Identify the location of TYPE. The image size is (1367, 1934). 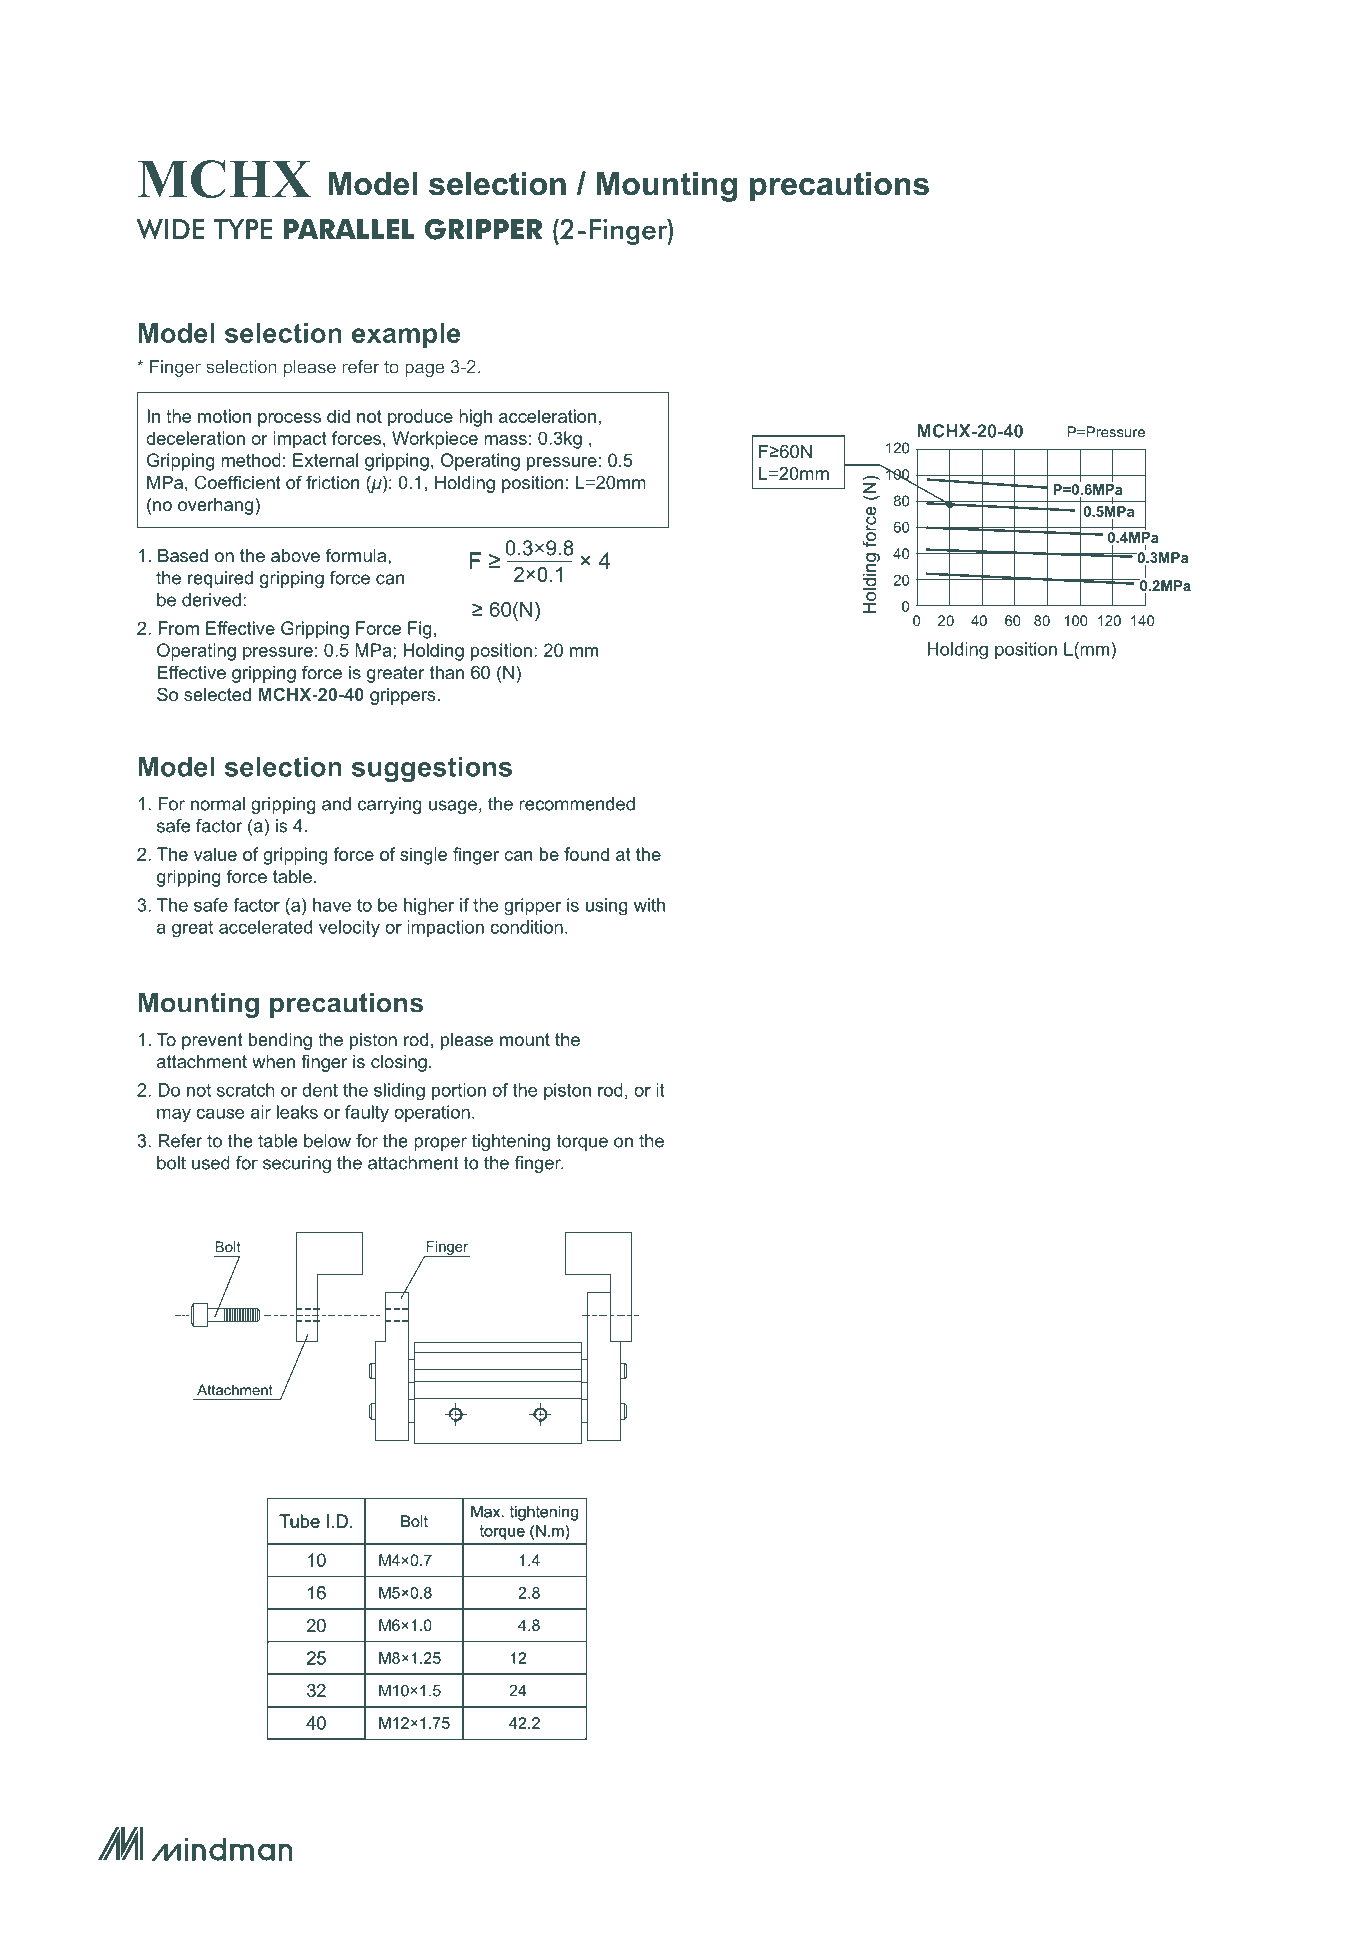
(243, 229).
